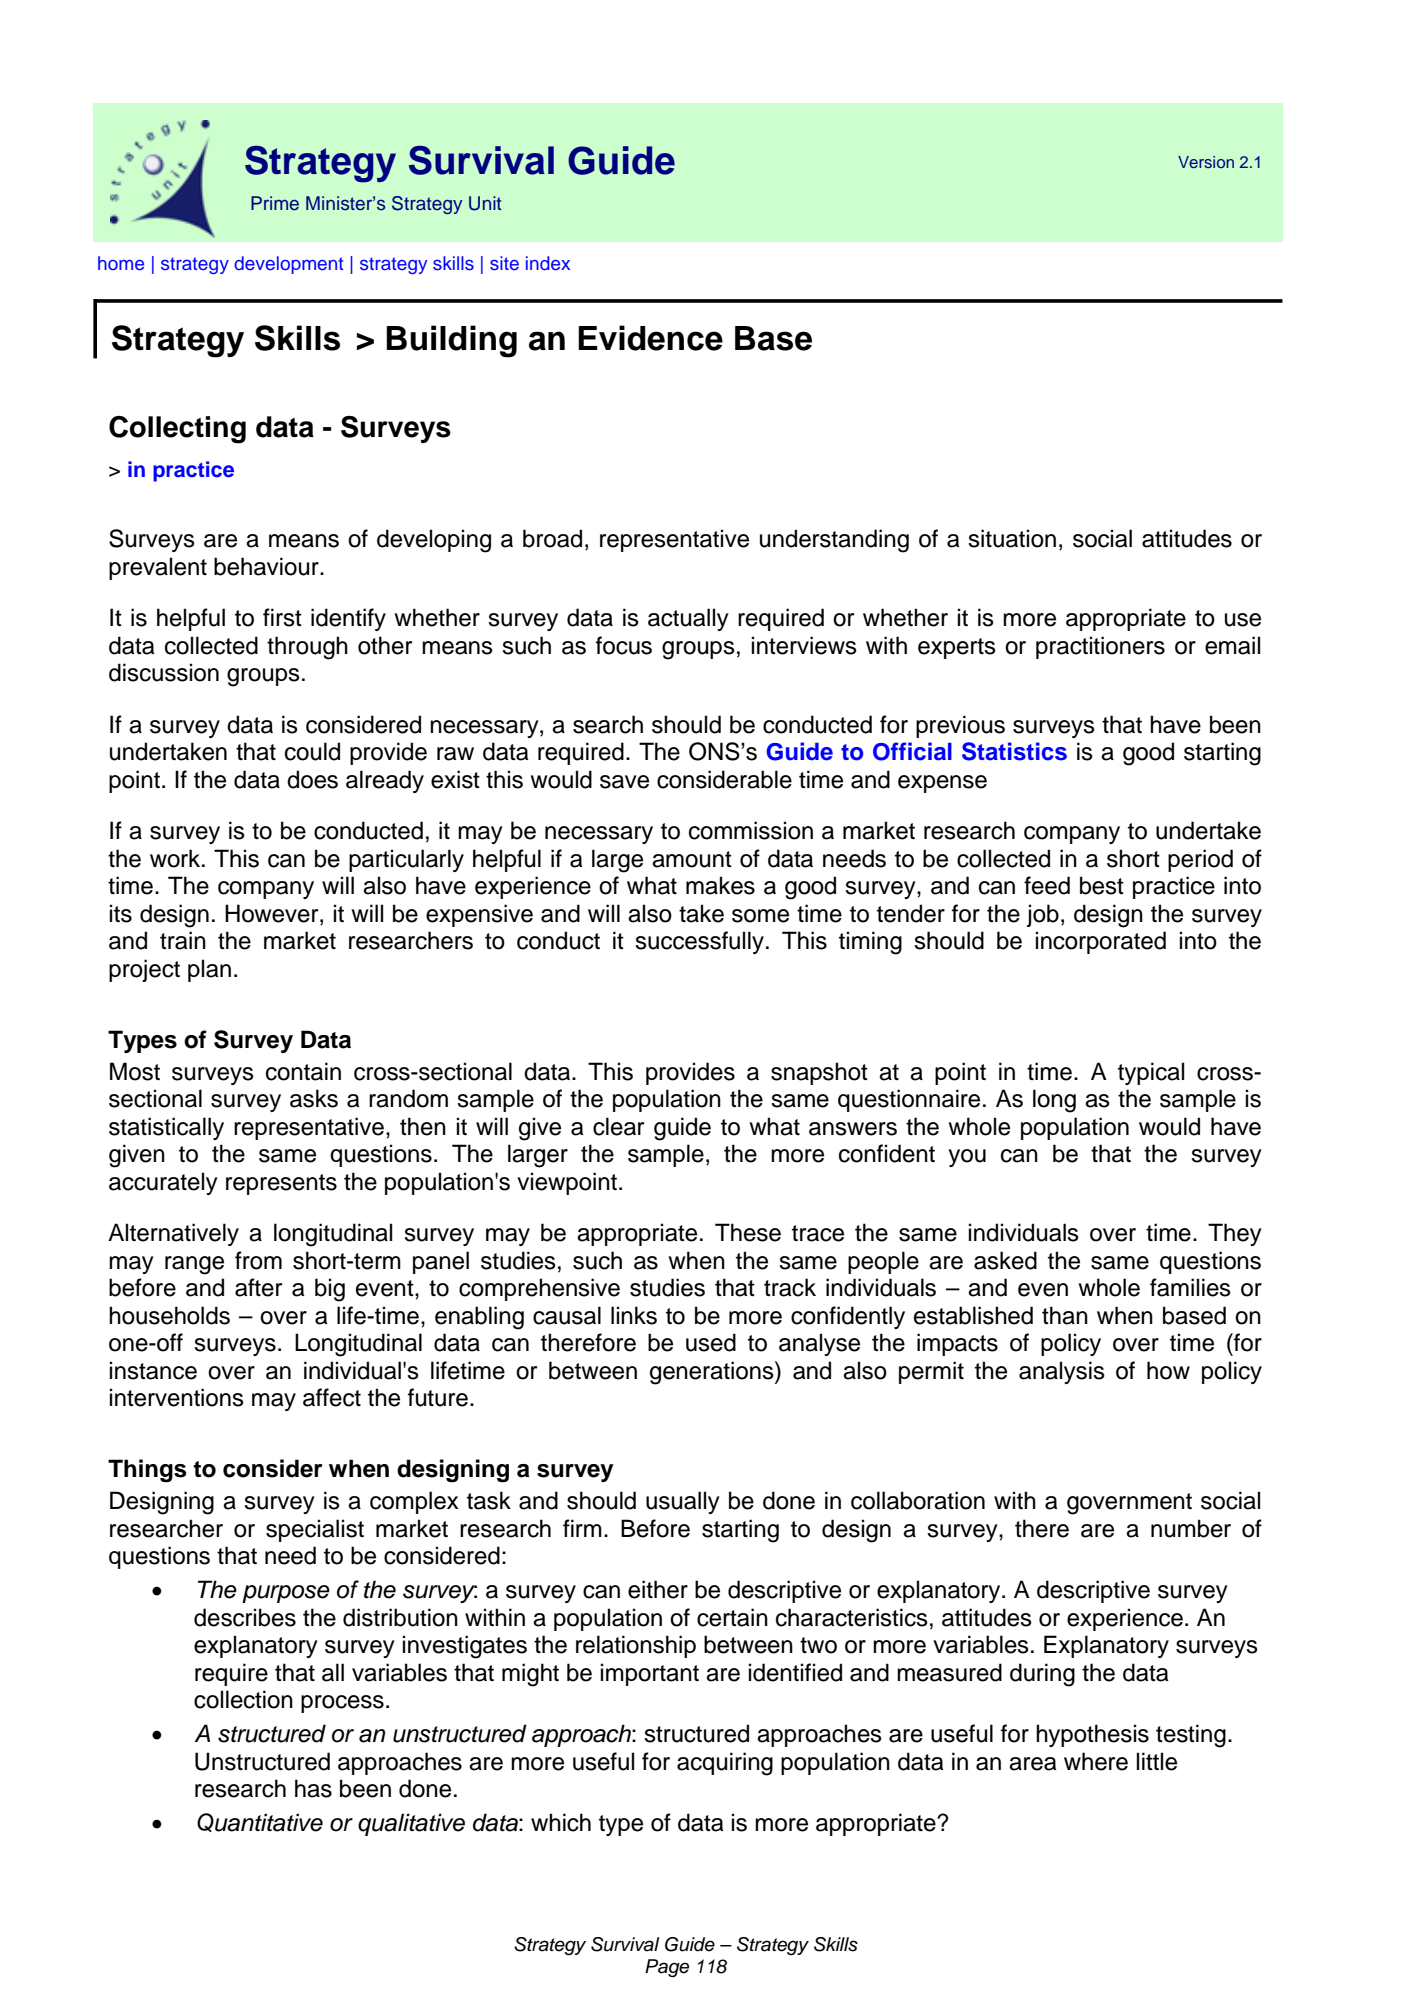 The height and width of the screenshot is (2015, 1424). I want to click on practitioners, so click(1100, 647).
